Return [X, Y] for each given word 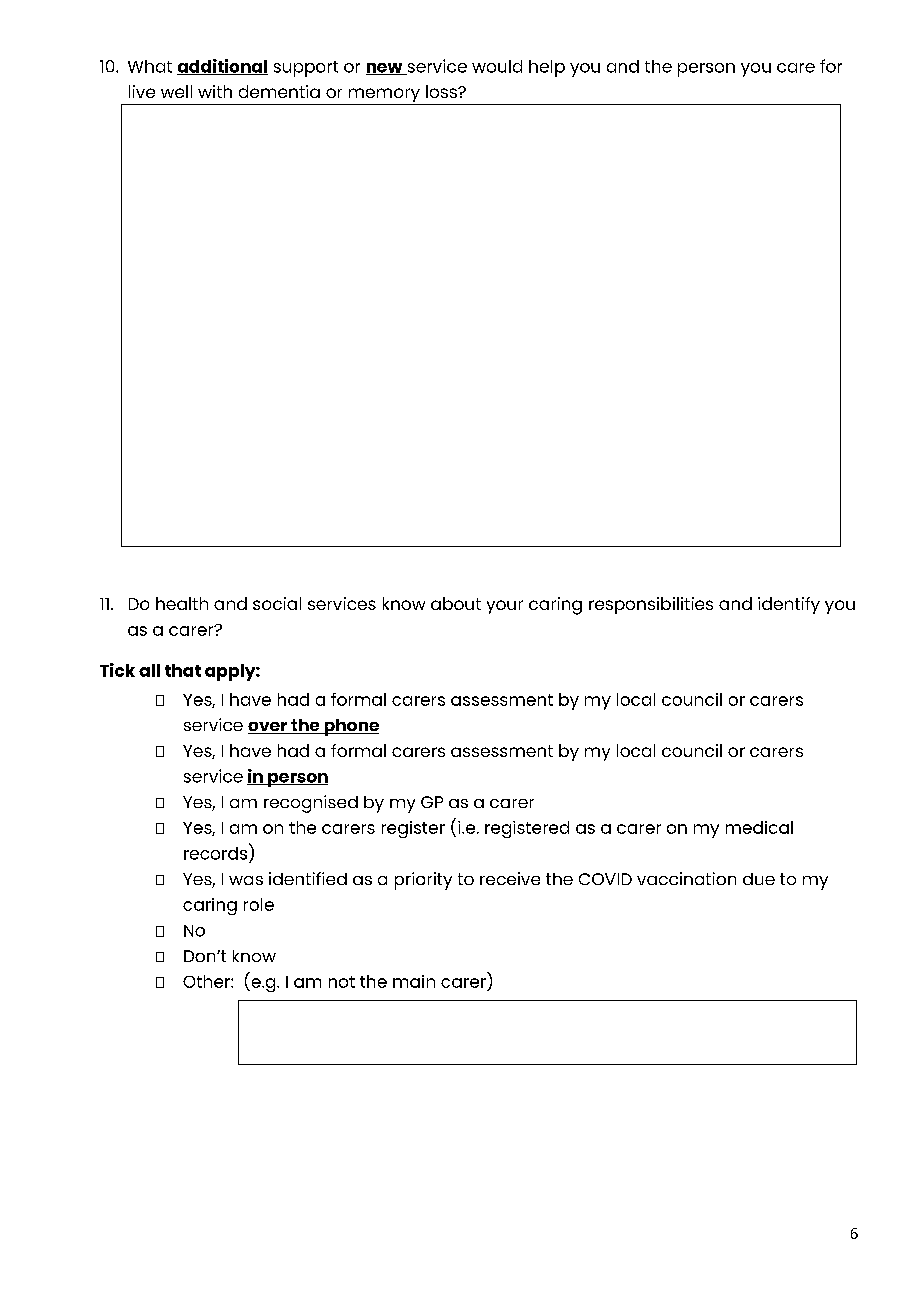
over [269, 728]
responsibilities [651, 605]
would [497, 66]
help [547, 68]
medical [759, 827]
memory [384, 96]
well [176, 91]
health [182, 603]
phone [350, 727]
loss [442, 91]
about [456, 603]
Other [207, 981]
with [215, 91]
